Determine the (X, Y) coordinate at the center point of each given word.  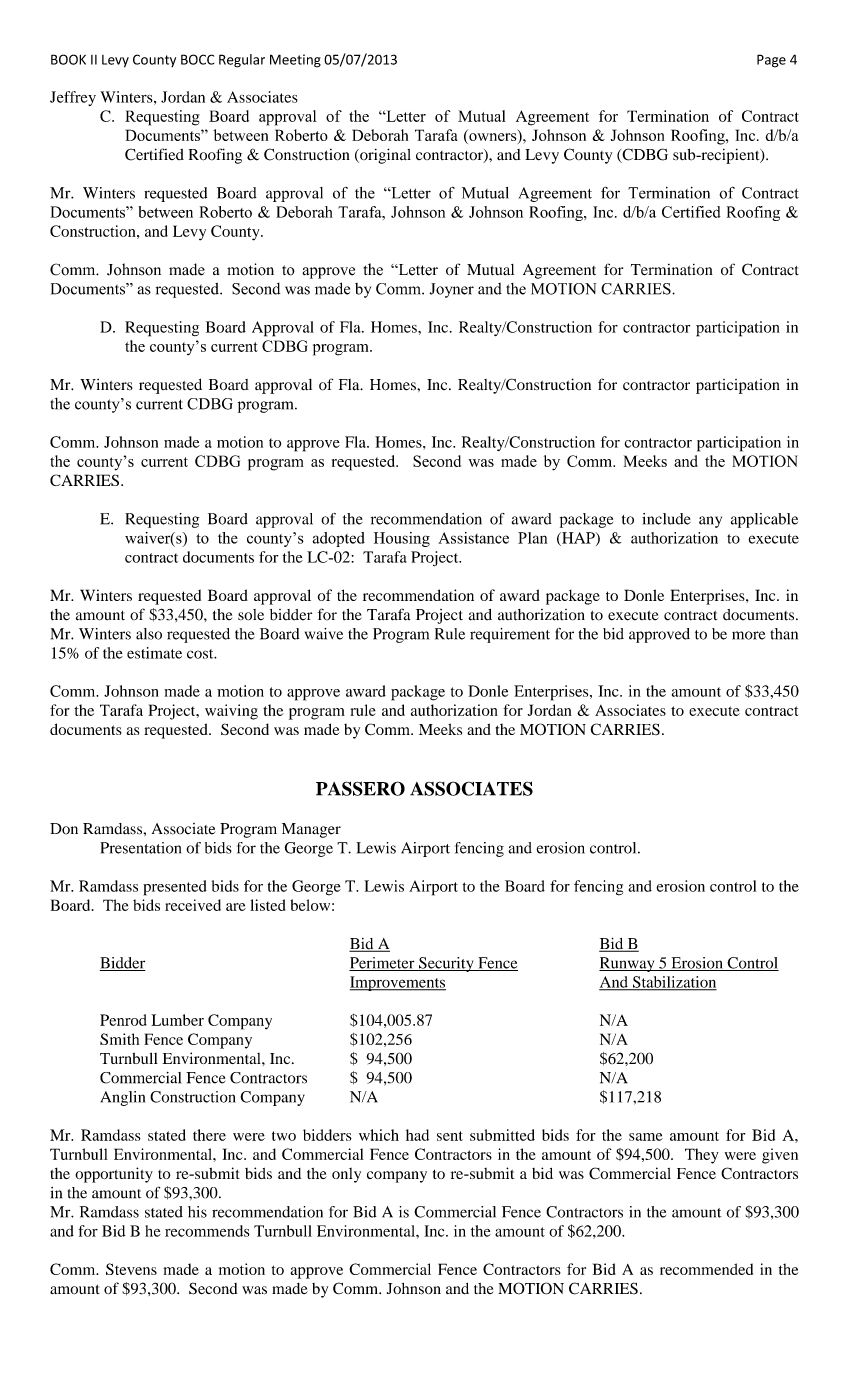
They (702, 1156)
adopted (339, 539)
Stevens (131, 1269)
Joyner (452, 290)
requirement (510, 635)
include (666, 519)
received (193, 905)
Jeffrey (73, 98)
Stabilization (673, 983)
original (384, 156)
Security (446, 964)
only (346, 1175)
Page (771, 61)
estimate (154, 653)
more (748, 635)
